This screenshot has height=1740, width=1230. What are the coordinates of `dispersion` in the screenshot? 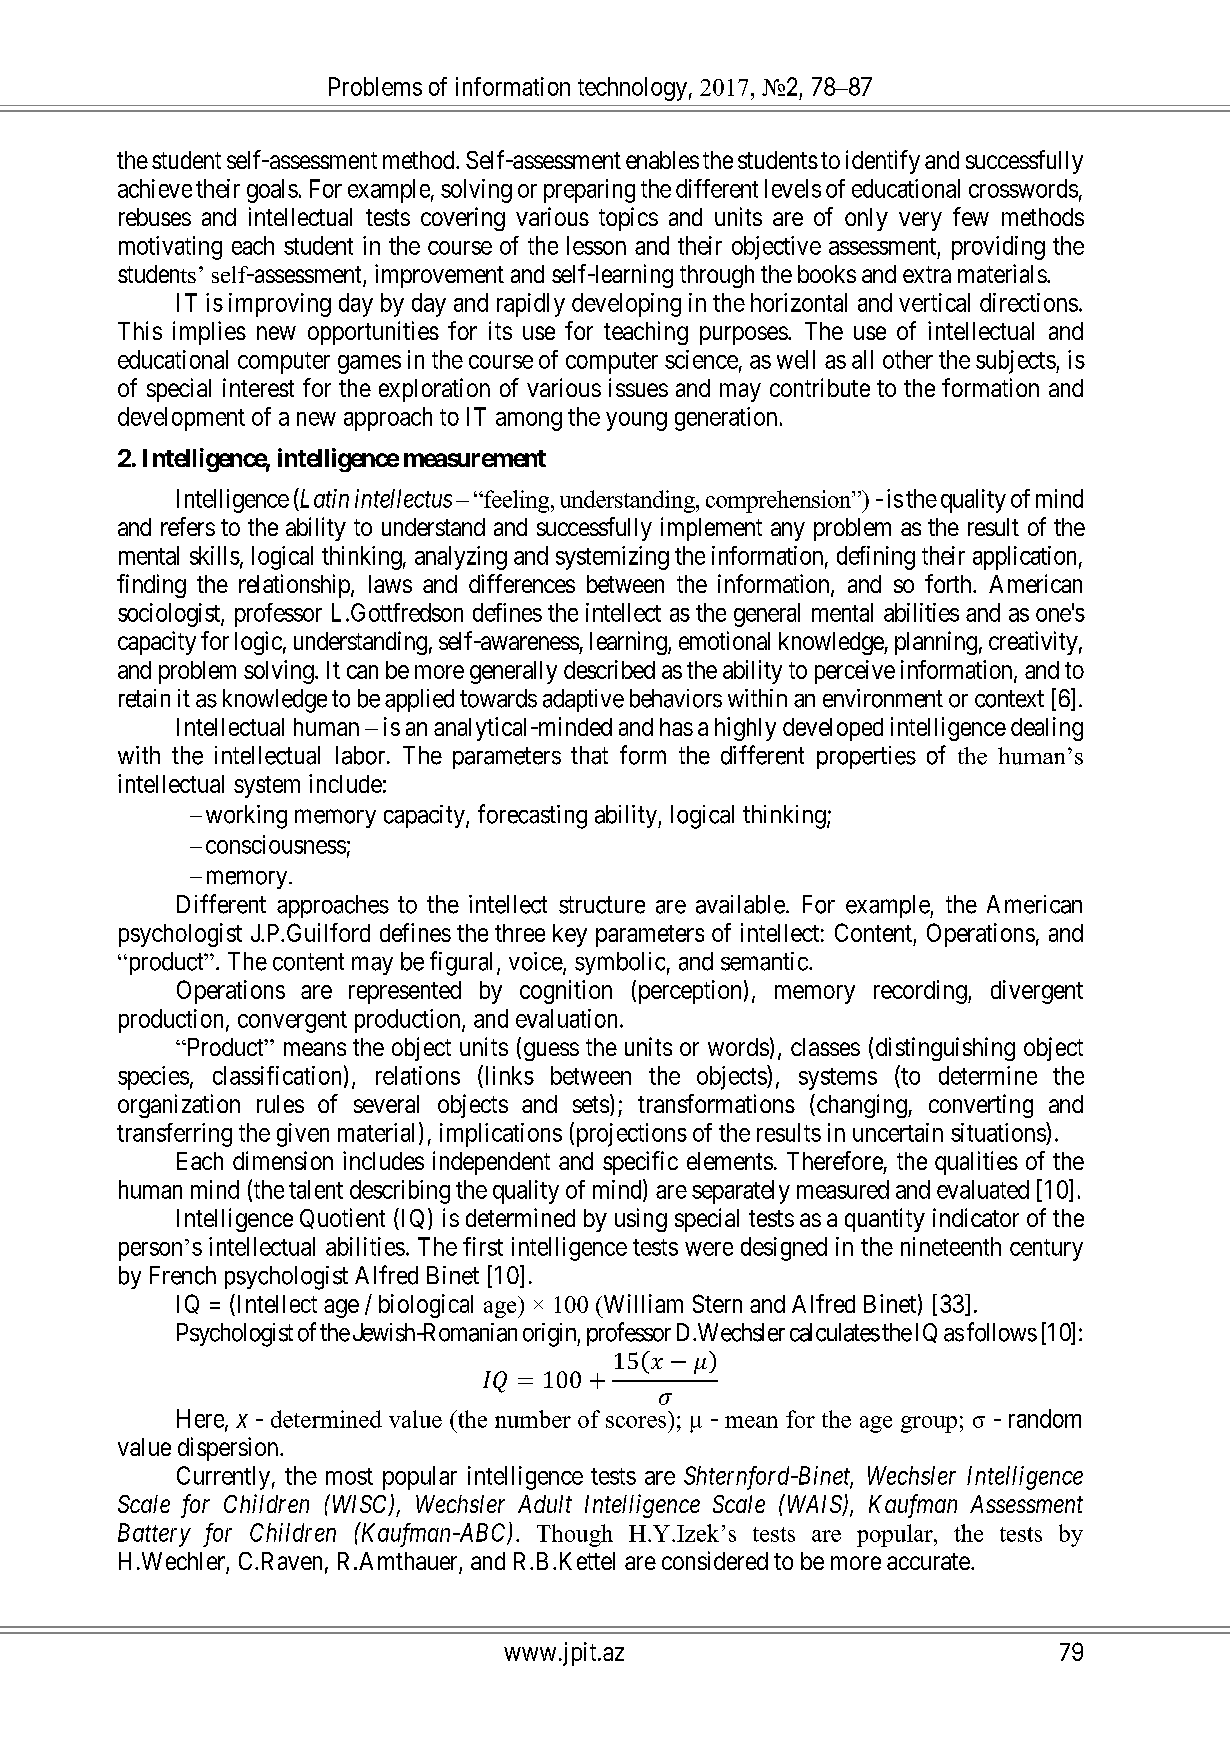 It's located at (229, 1449).
